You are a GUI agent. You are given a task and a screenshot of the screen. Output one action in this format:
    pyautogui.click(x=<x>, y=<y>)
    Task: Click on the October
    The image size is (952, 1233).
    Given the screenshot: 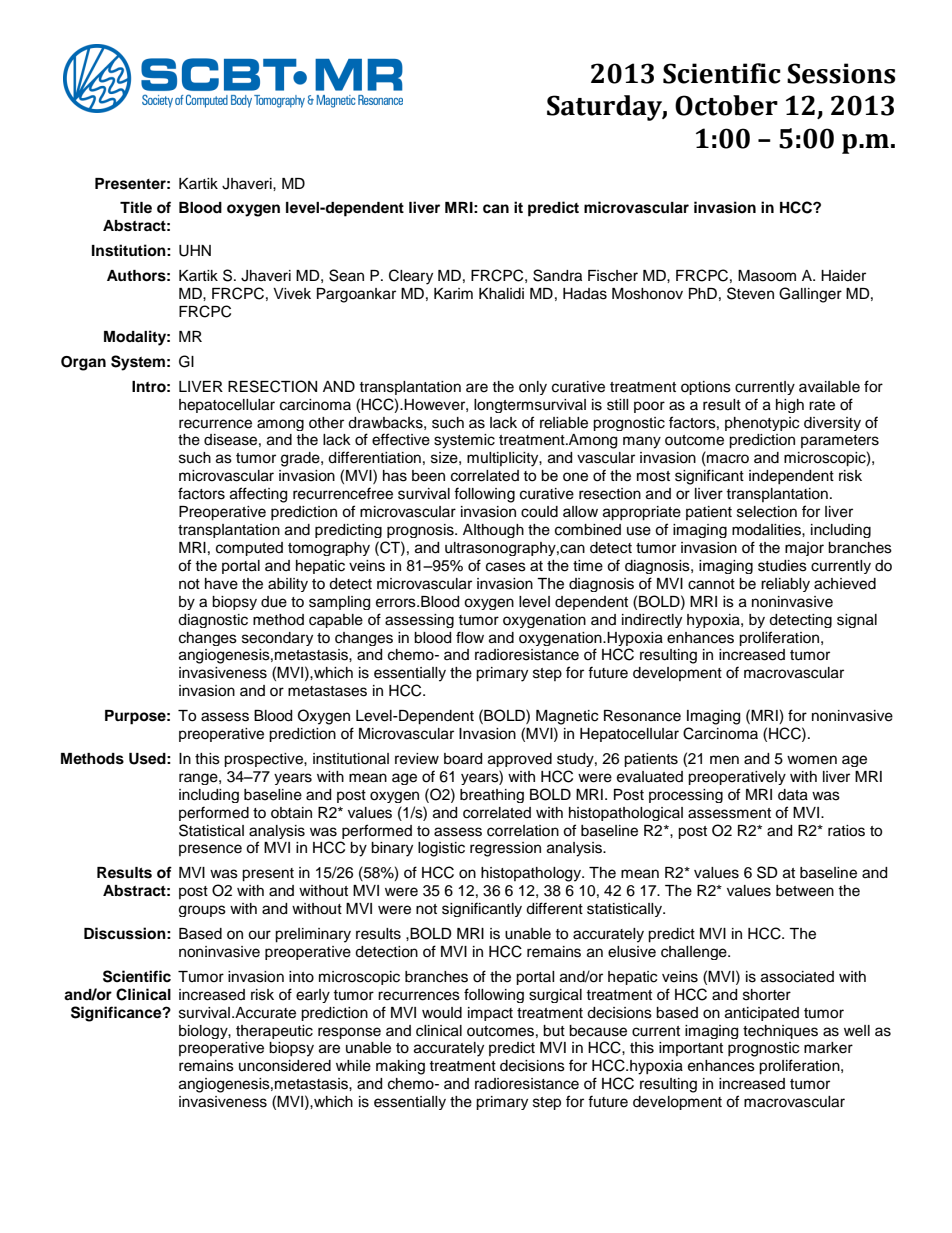 What is the action you would take?
    pyautogui.click(x=726, y=105)
